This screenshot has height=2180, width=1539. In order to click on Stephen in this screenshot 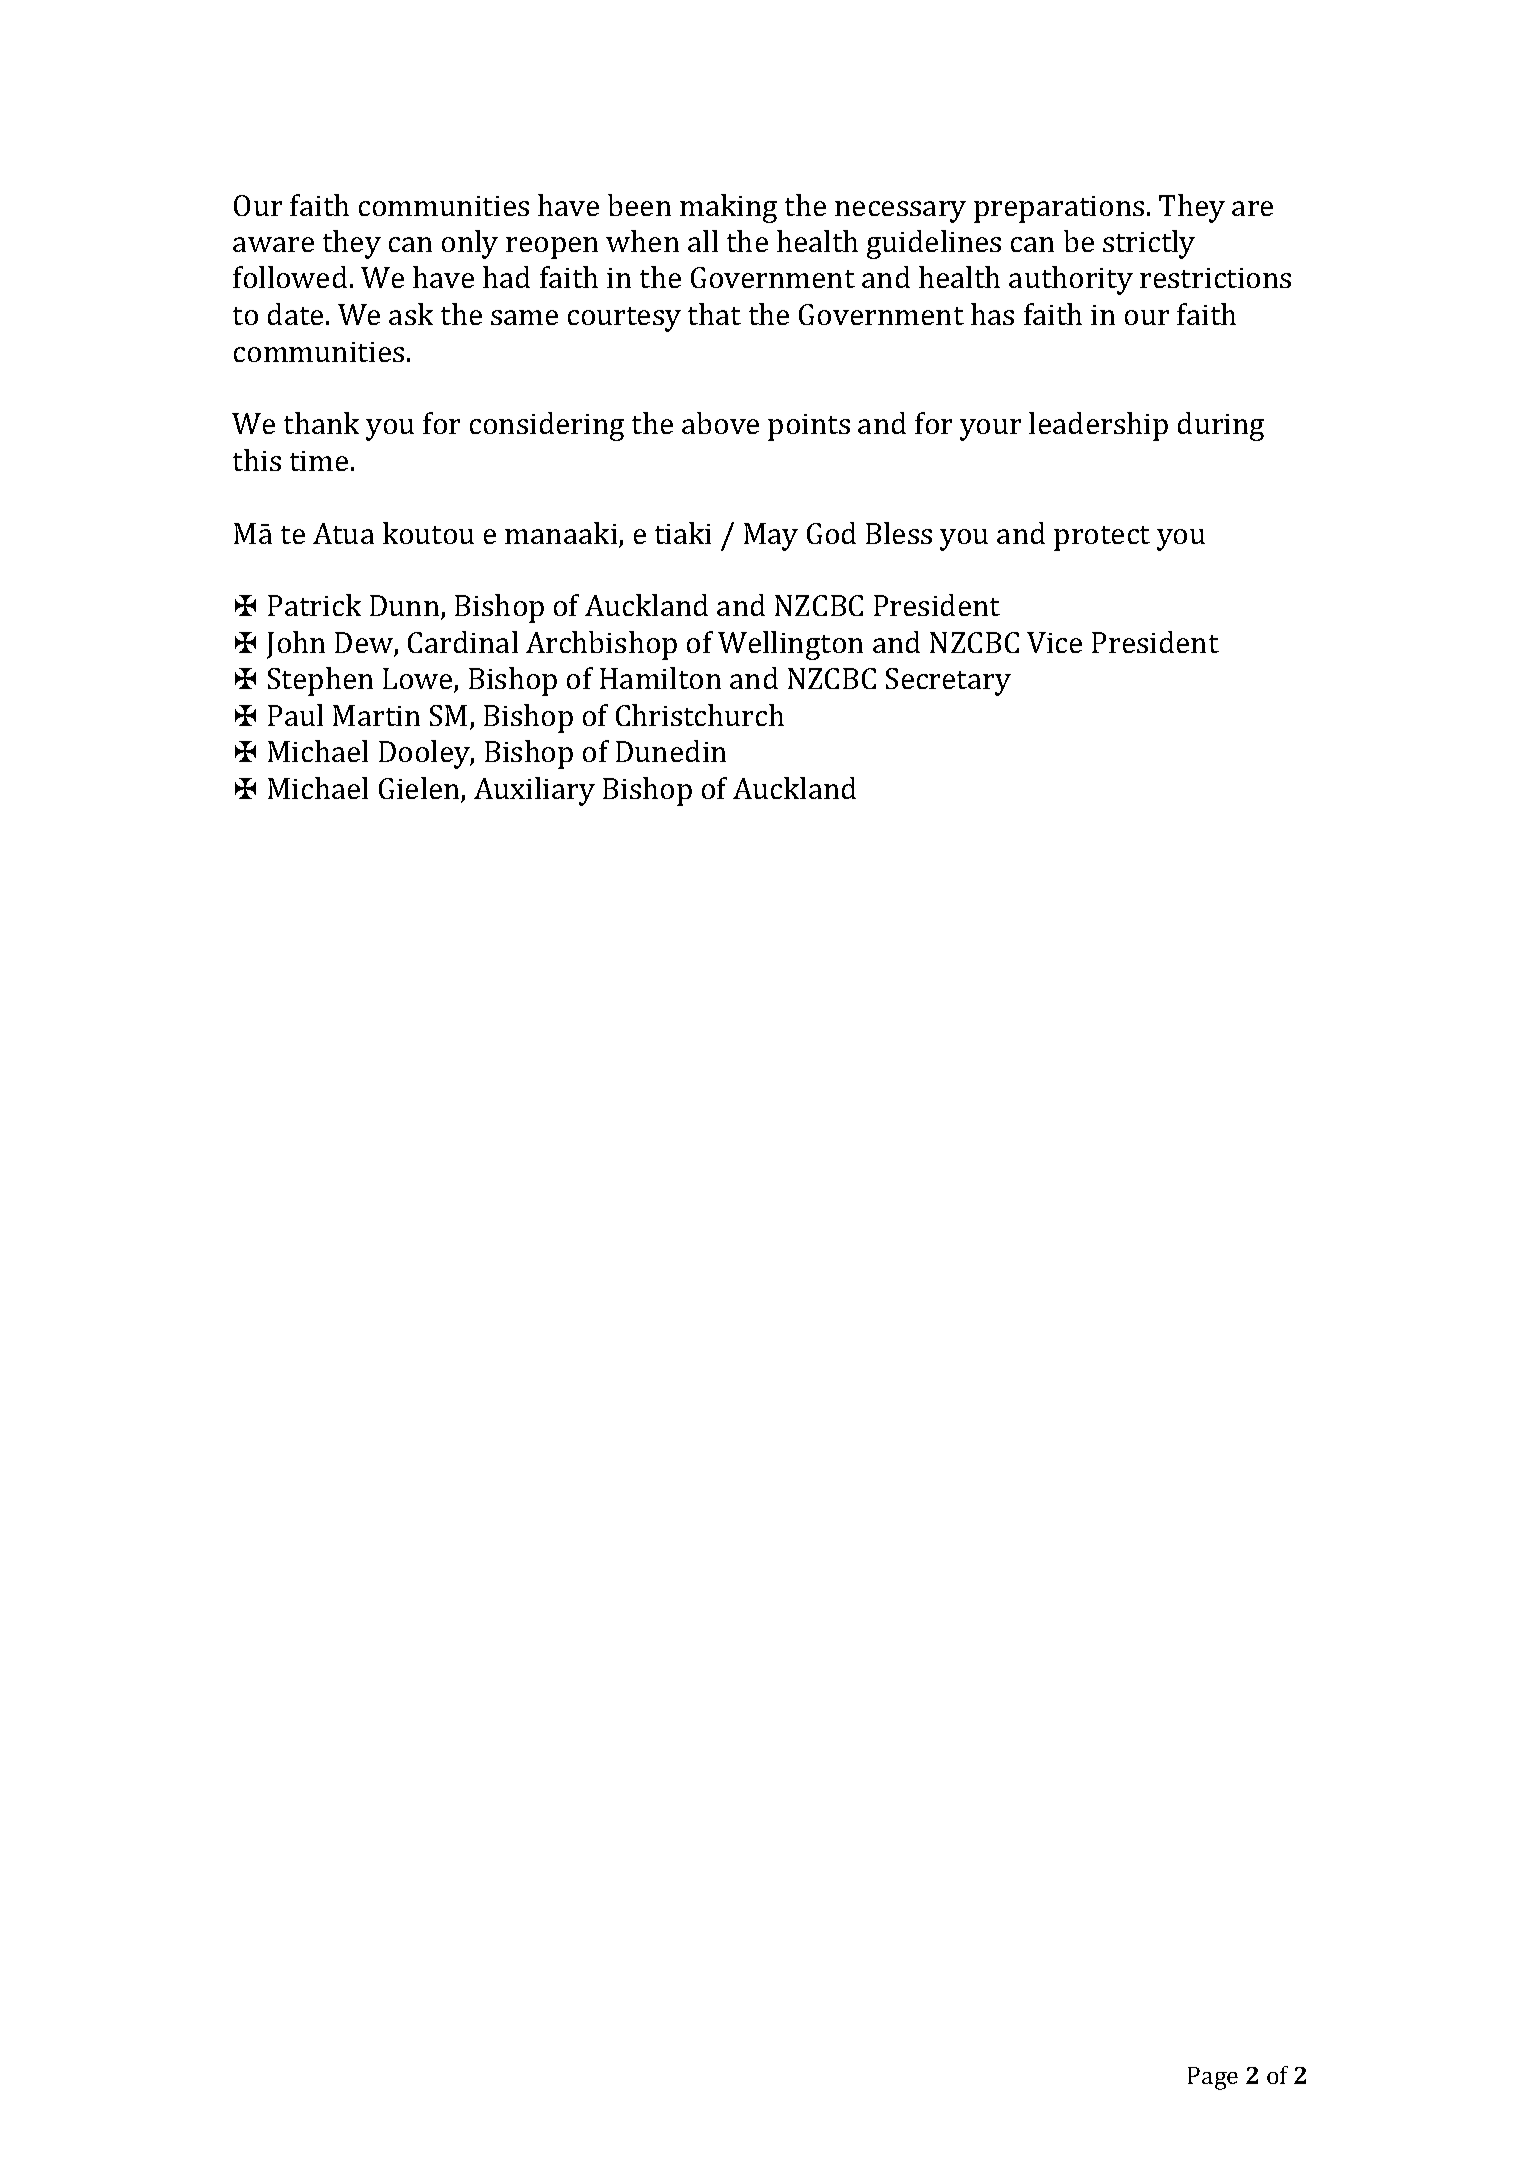, I will do `click(320, 681)`.
